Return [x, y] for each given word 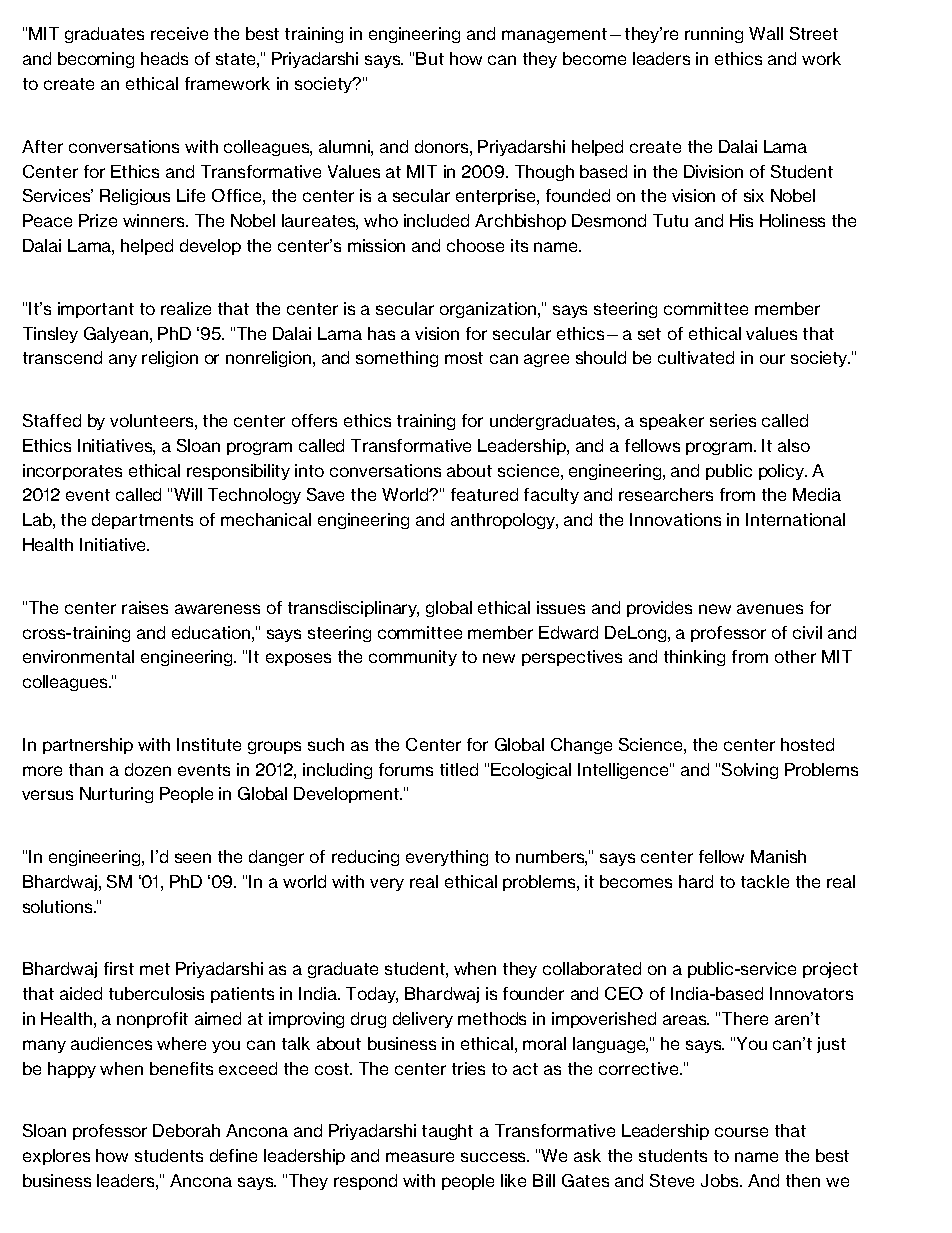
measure [420, 1157]
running [714, 35]
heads [164, 58]
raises [145, 607]
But [430, 58]
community [413, 658]
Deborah [186, 1130]
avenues [770, 609]
